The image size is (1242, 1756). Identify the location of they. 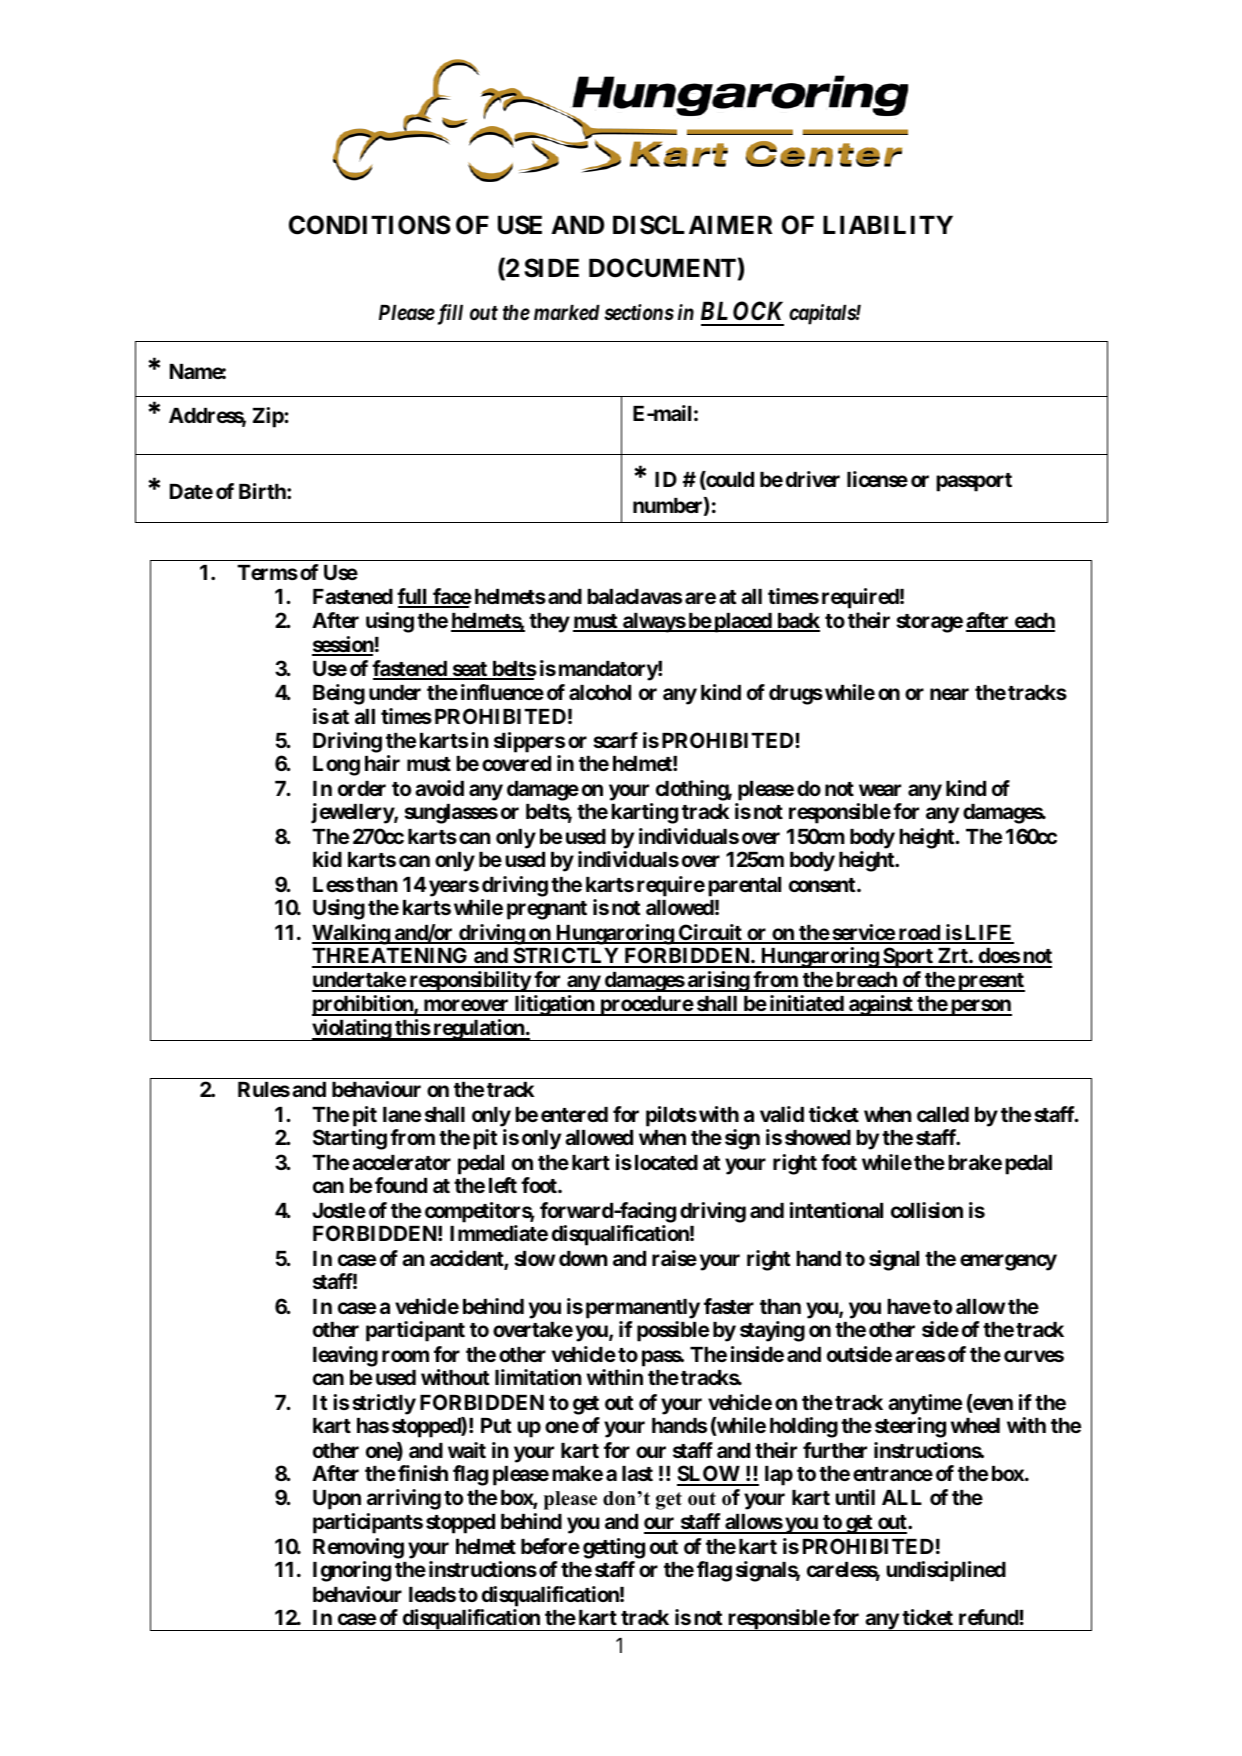
(549, 623).
